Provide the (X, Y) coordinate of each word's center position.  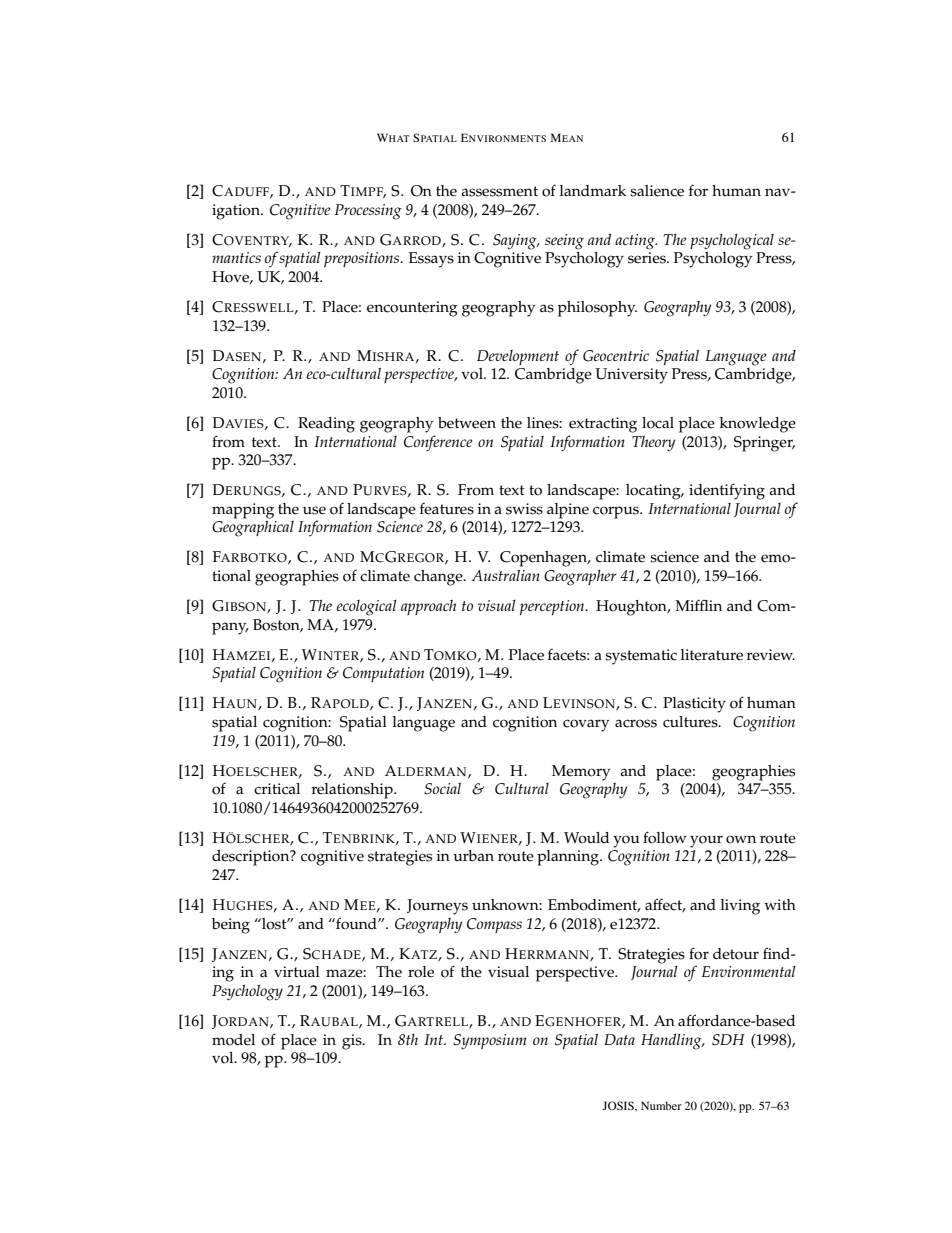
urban (473, 855)
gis (353, 1042)
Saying (516, 242)
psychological (732, 242)
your (706, 841)
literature (712, 655)
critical (277, 789)
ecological (367, 608)
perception (553, 607)
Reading (326, 425)
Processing (368, 212)
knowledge (758, 425)
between (467, 423)
